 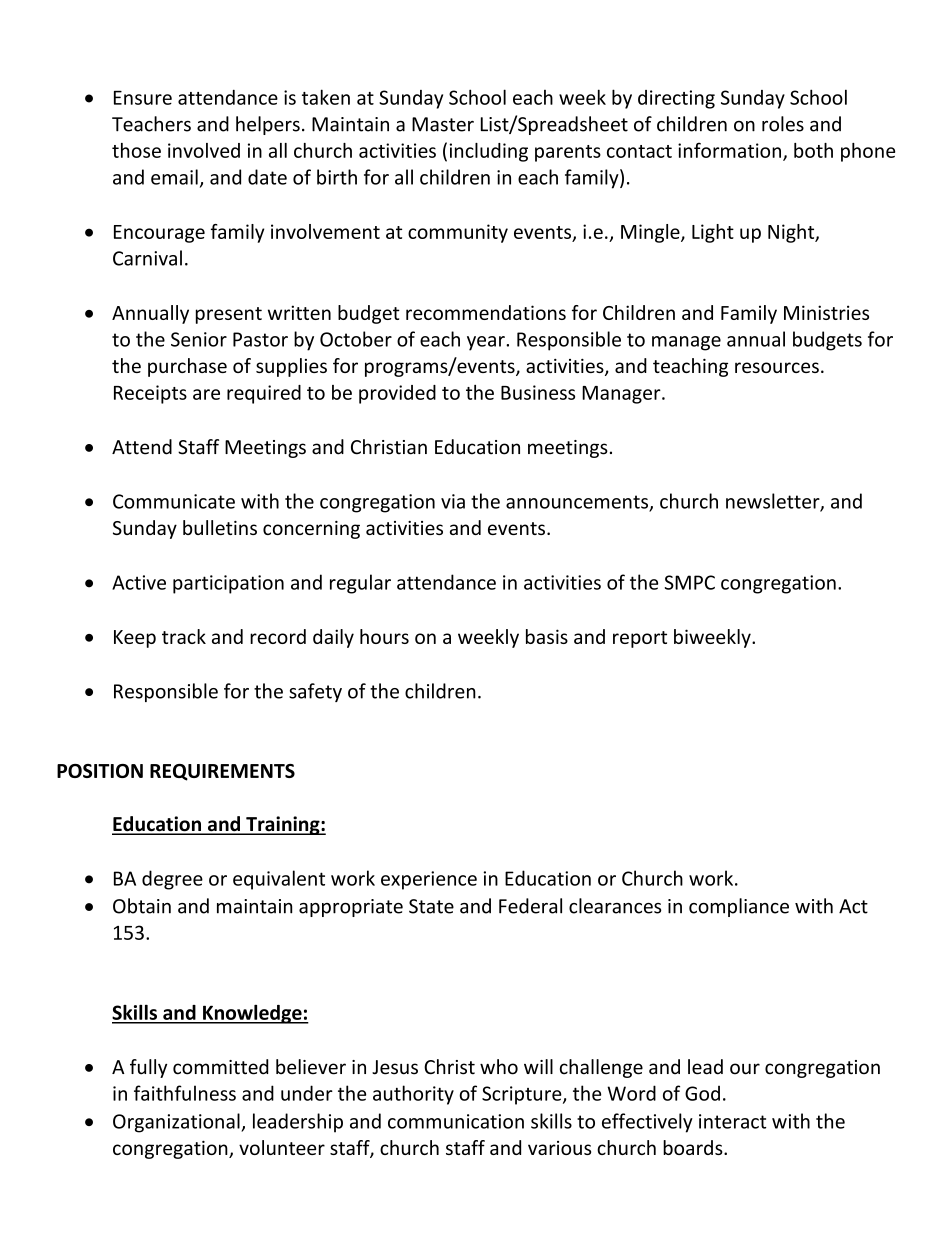 I want to click on resources, so click(x=777, y=367).
